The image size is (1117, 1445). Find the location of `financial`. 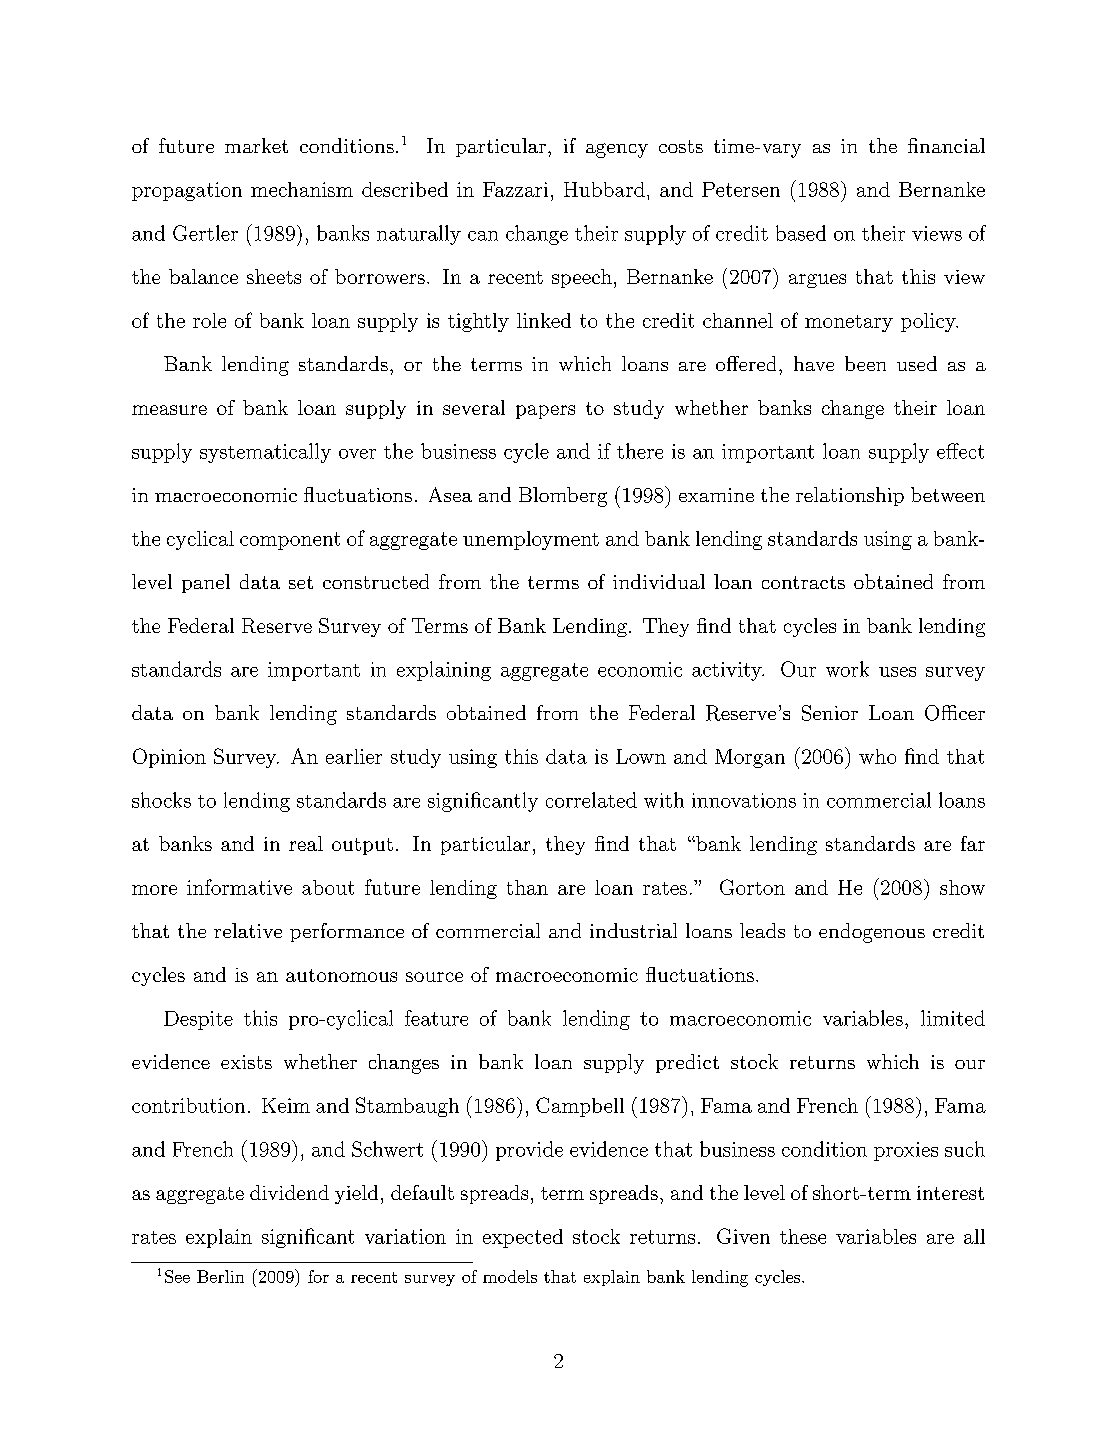

financial is located at coordinates (946, 145).
